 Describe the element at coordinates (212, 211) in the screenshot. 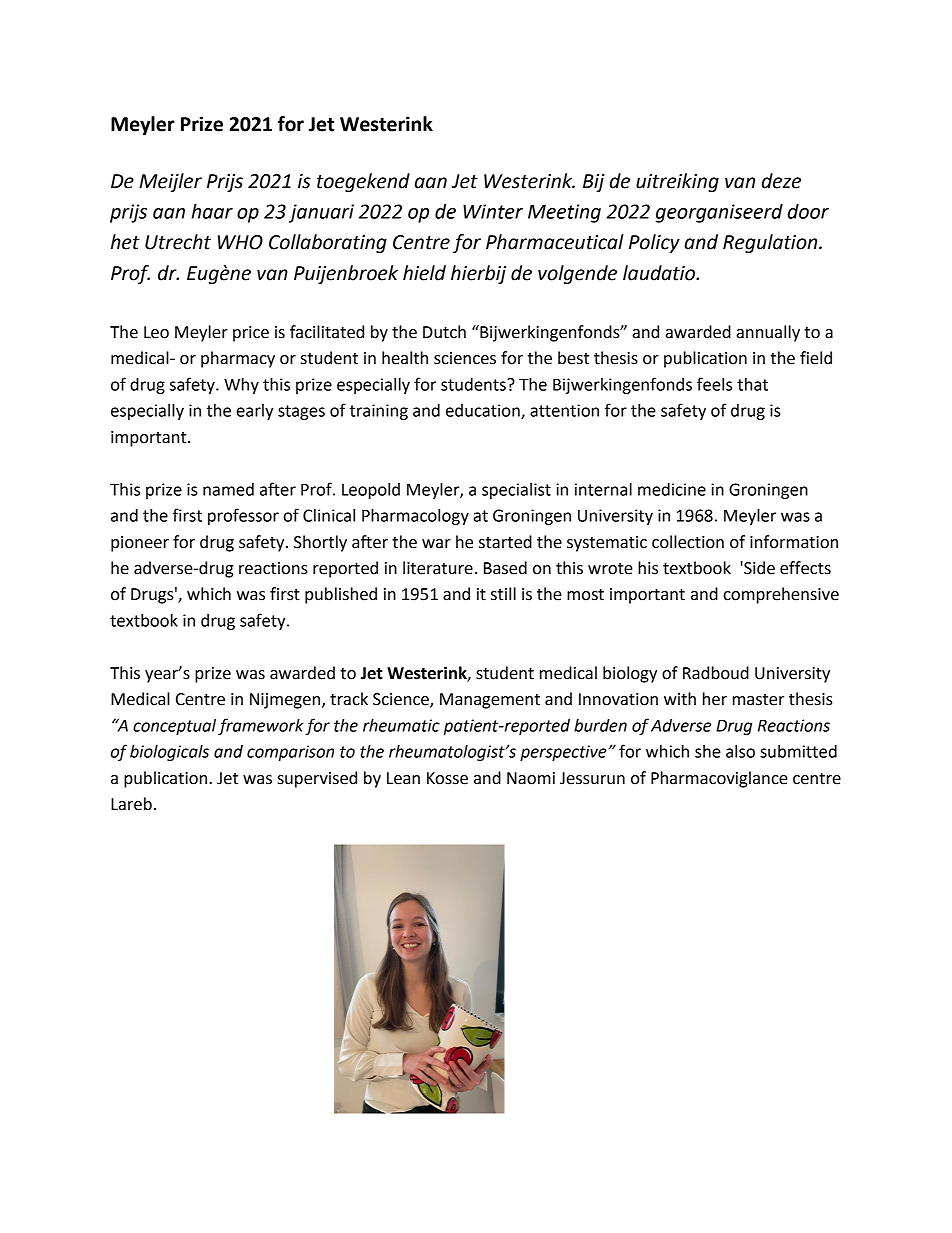

I see `haar` at that location.
